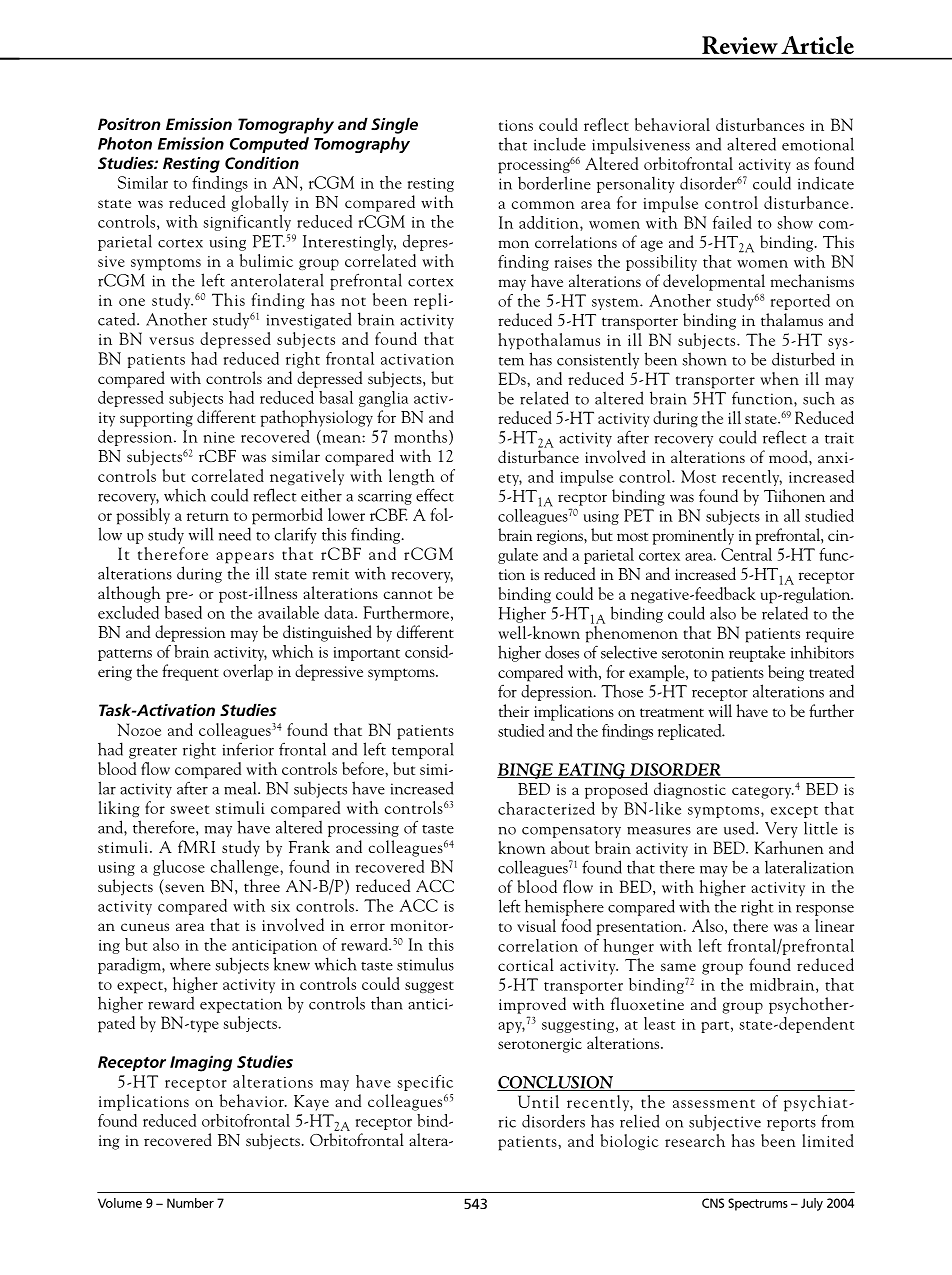 The height and width of the document is (1275, 952). Describe the element at coordinates (526, 771) in the document. I see `BINGE` at that location.
